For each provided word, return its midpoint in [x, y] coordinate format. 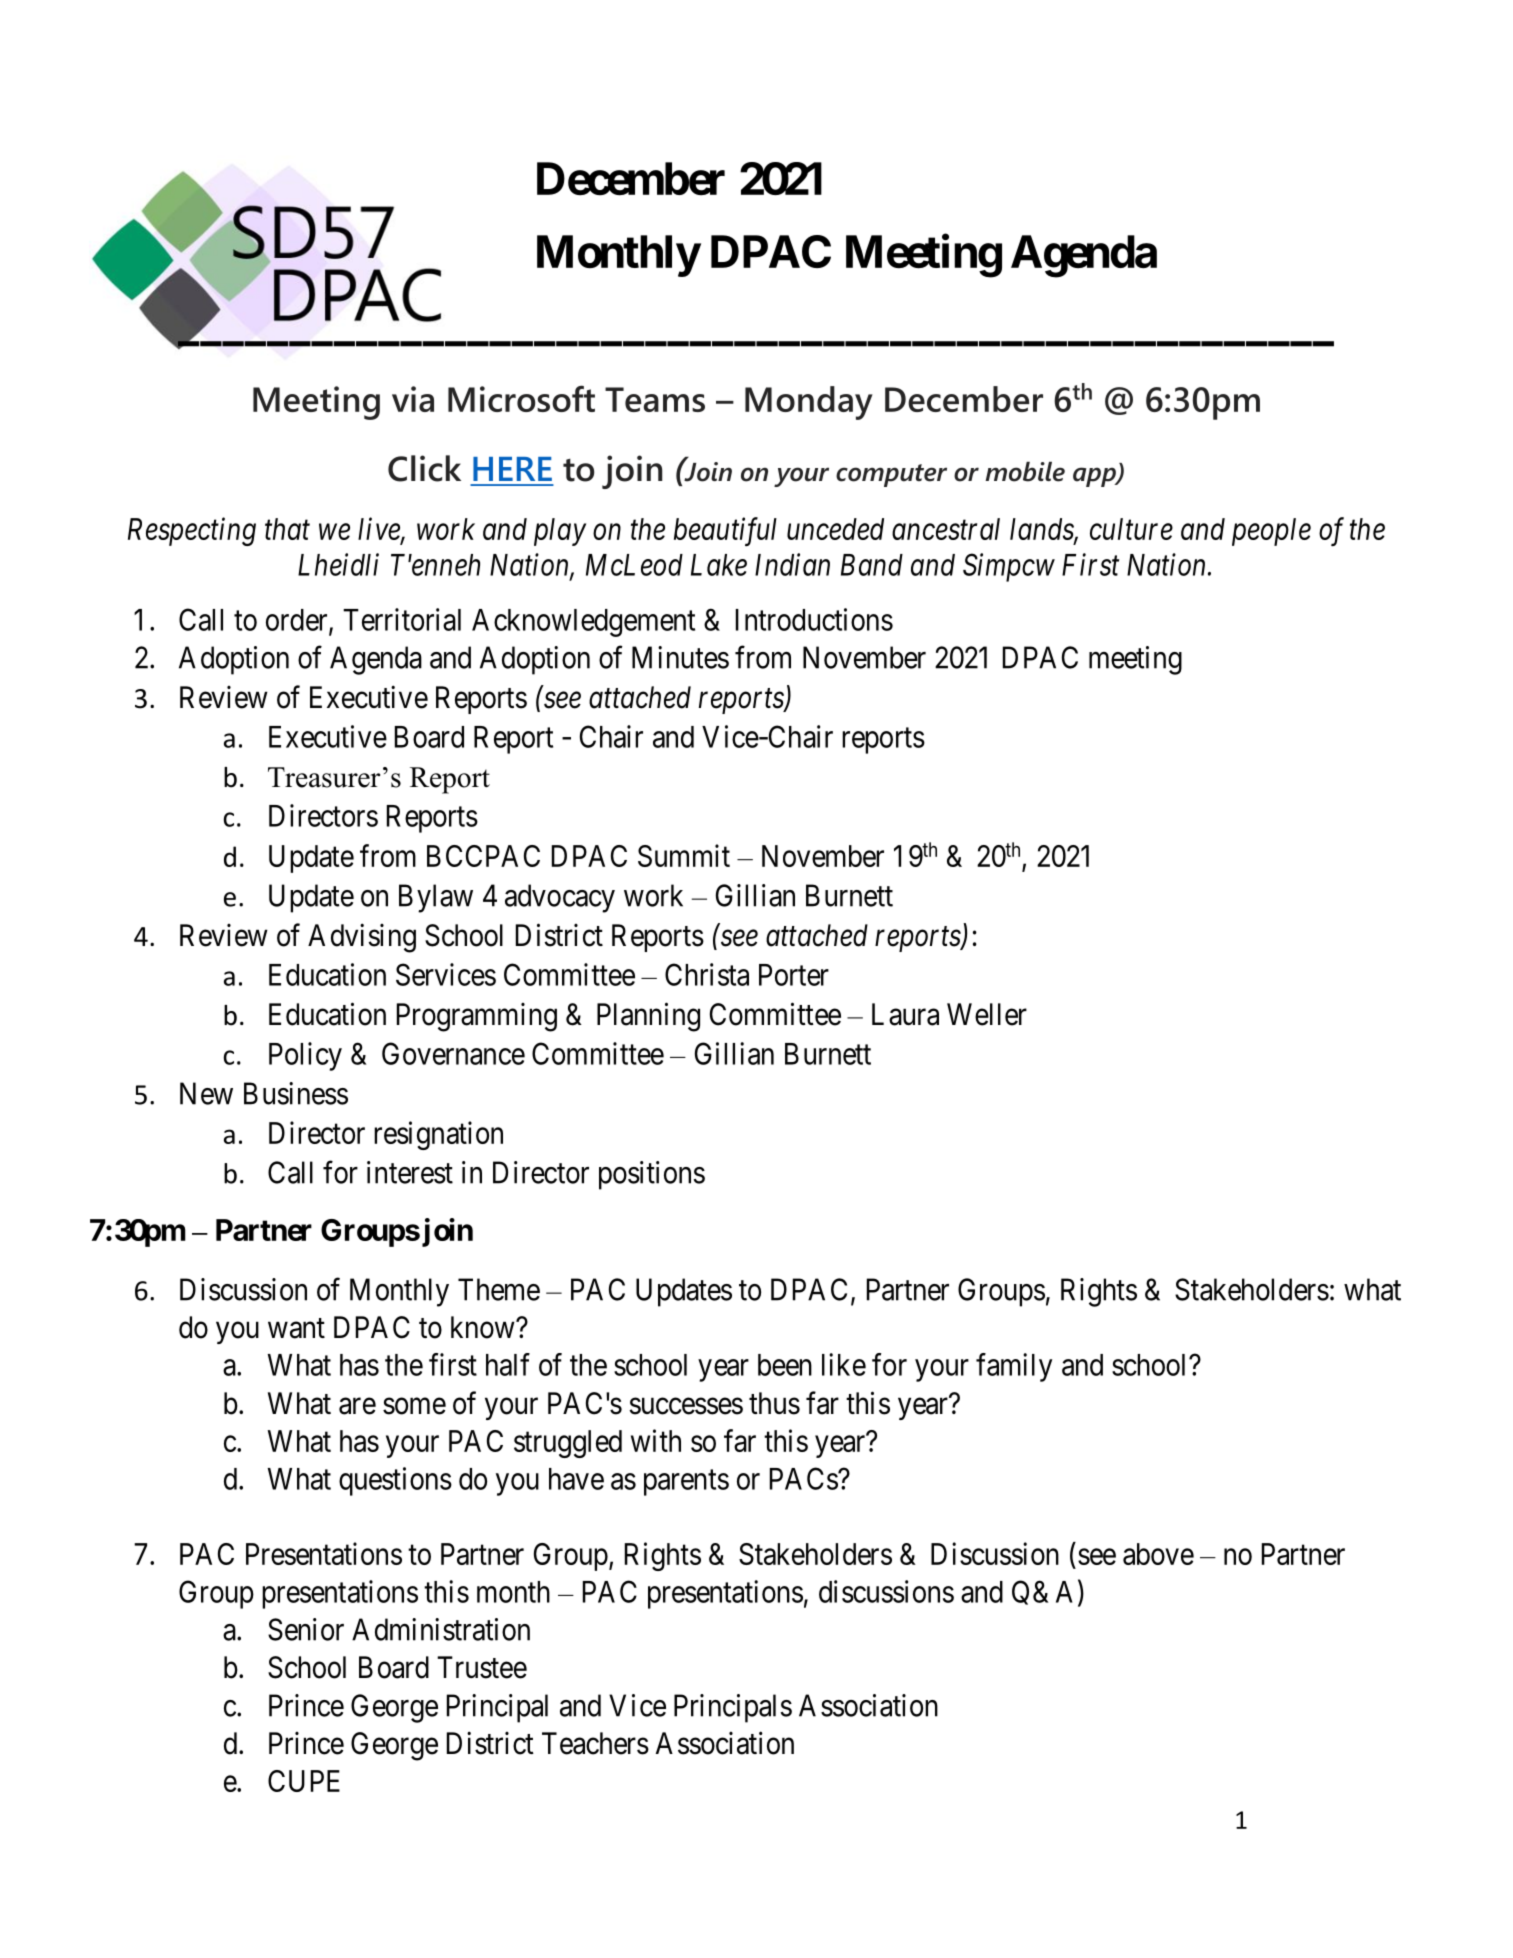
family [1014, 1367]
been [785, 1365]
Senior [306, 1629]
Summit [684, 855]
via [413, 399]
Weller [987, 1014]
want [296, 1328]
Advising [362, 938]
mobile [1025, 472]
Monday [809, 403]
